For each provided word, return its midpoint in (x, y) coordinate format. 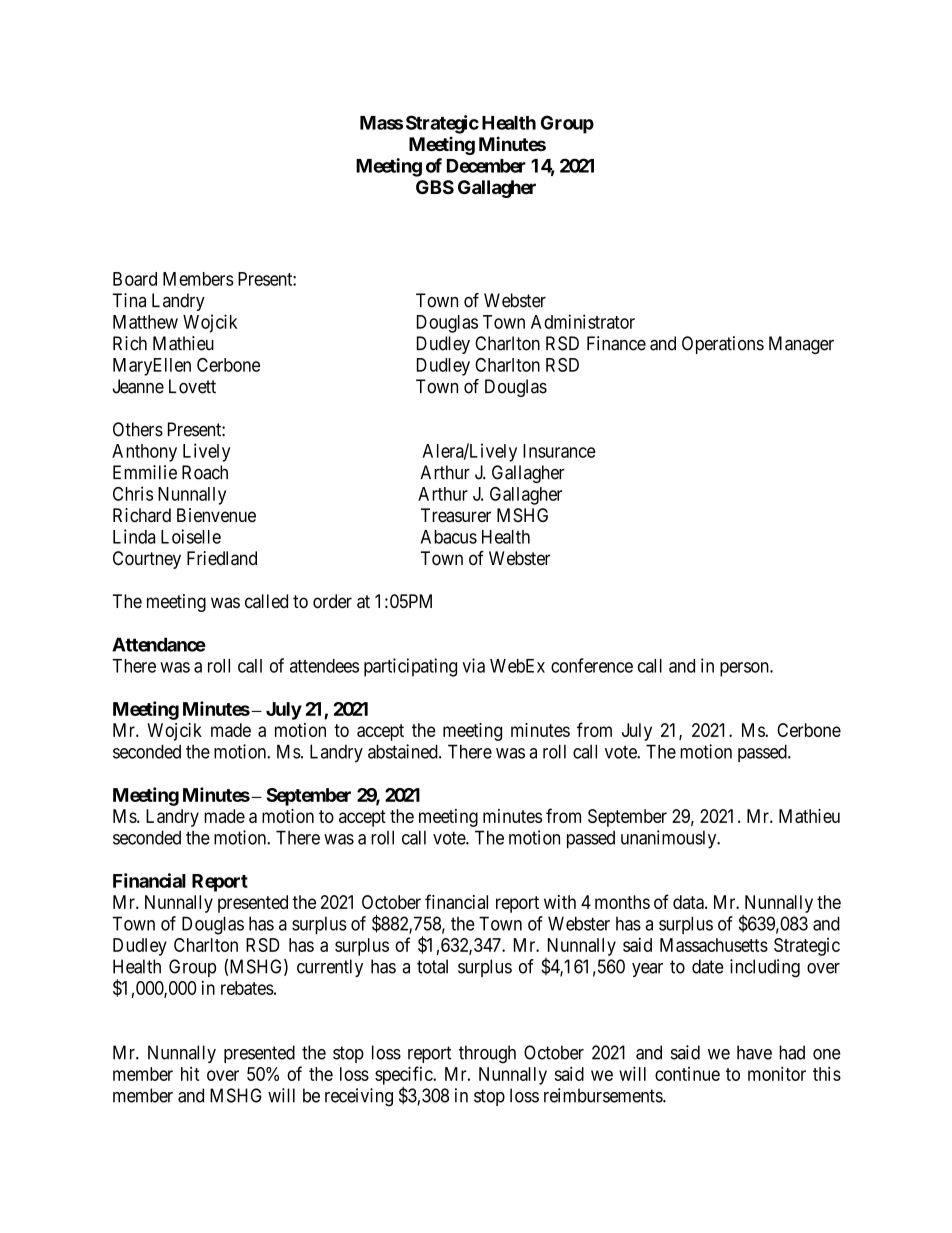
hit (190, 1074)
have (754, 1052)
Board (135, 279)
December (486, 166)
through (487, 1054)
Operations (723, 345)
